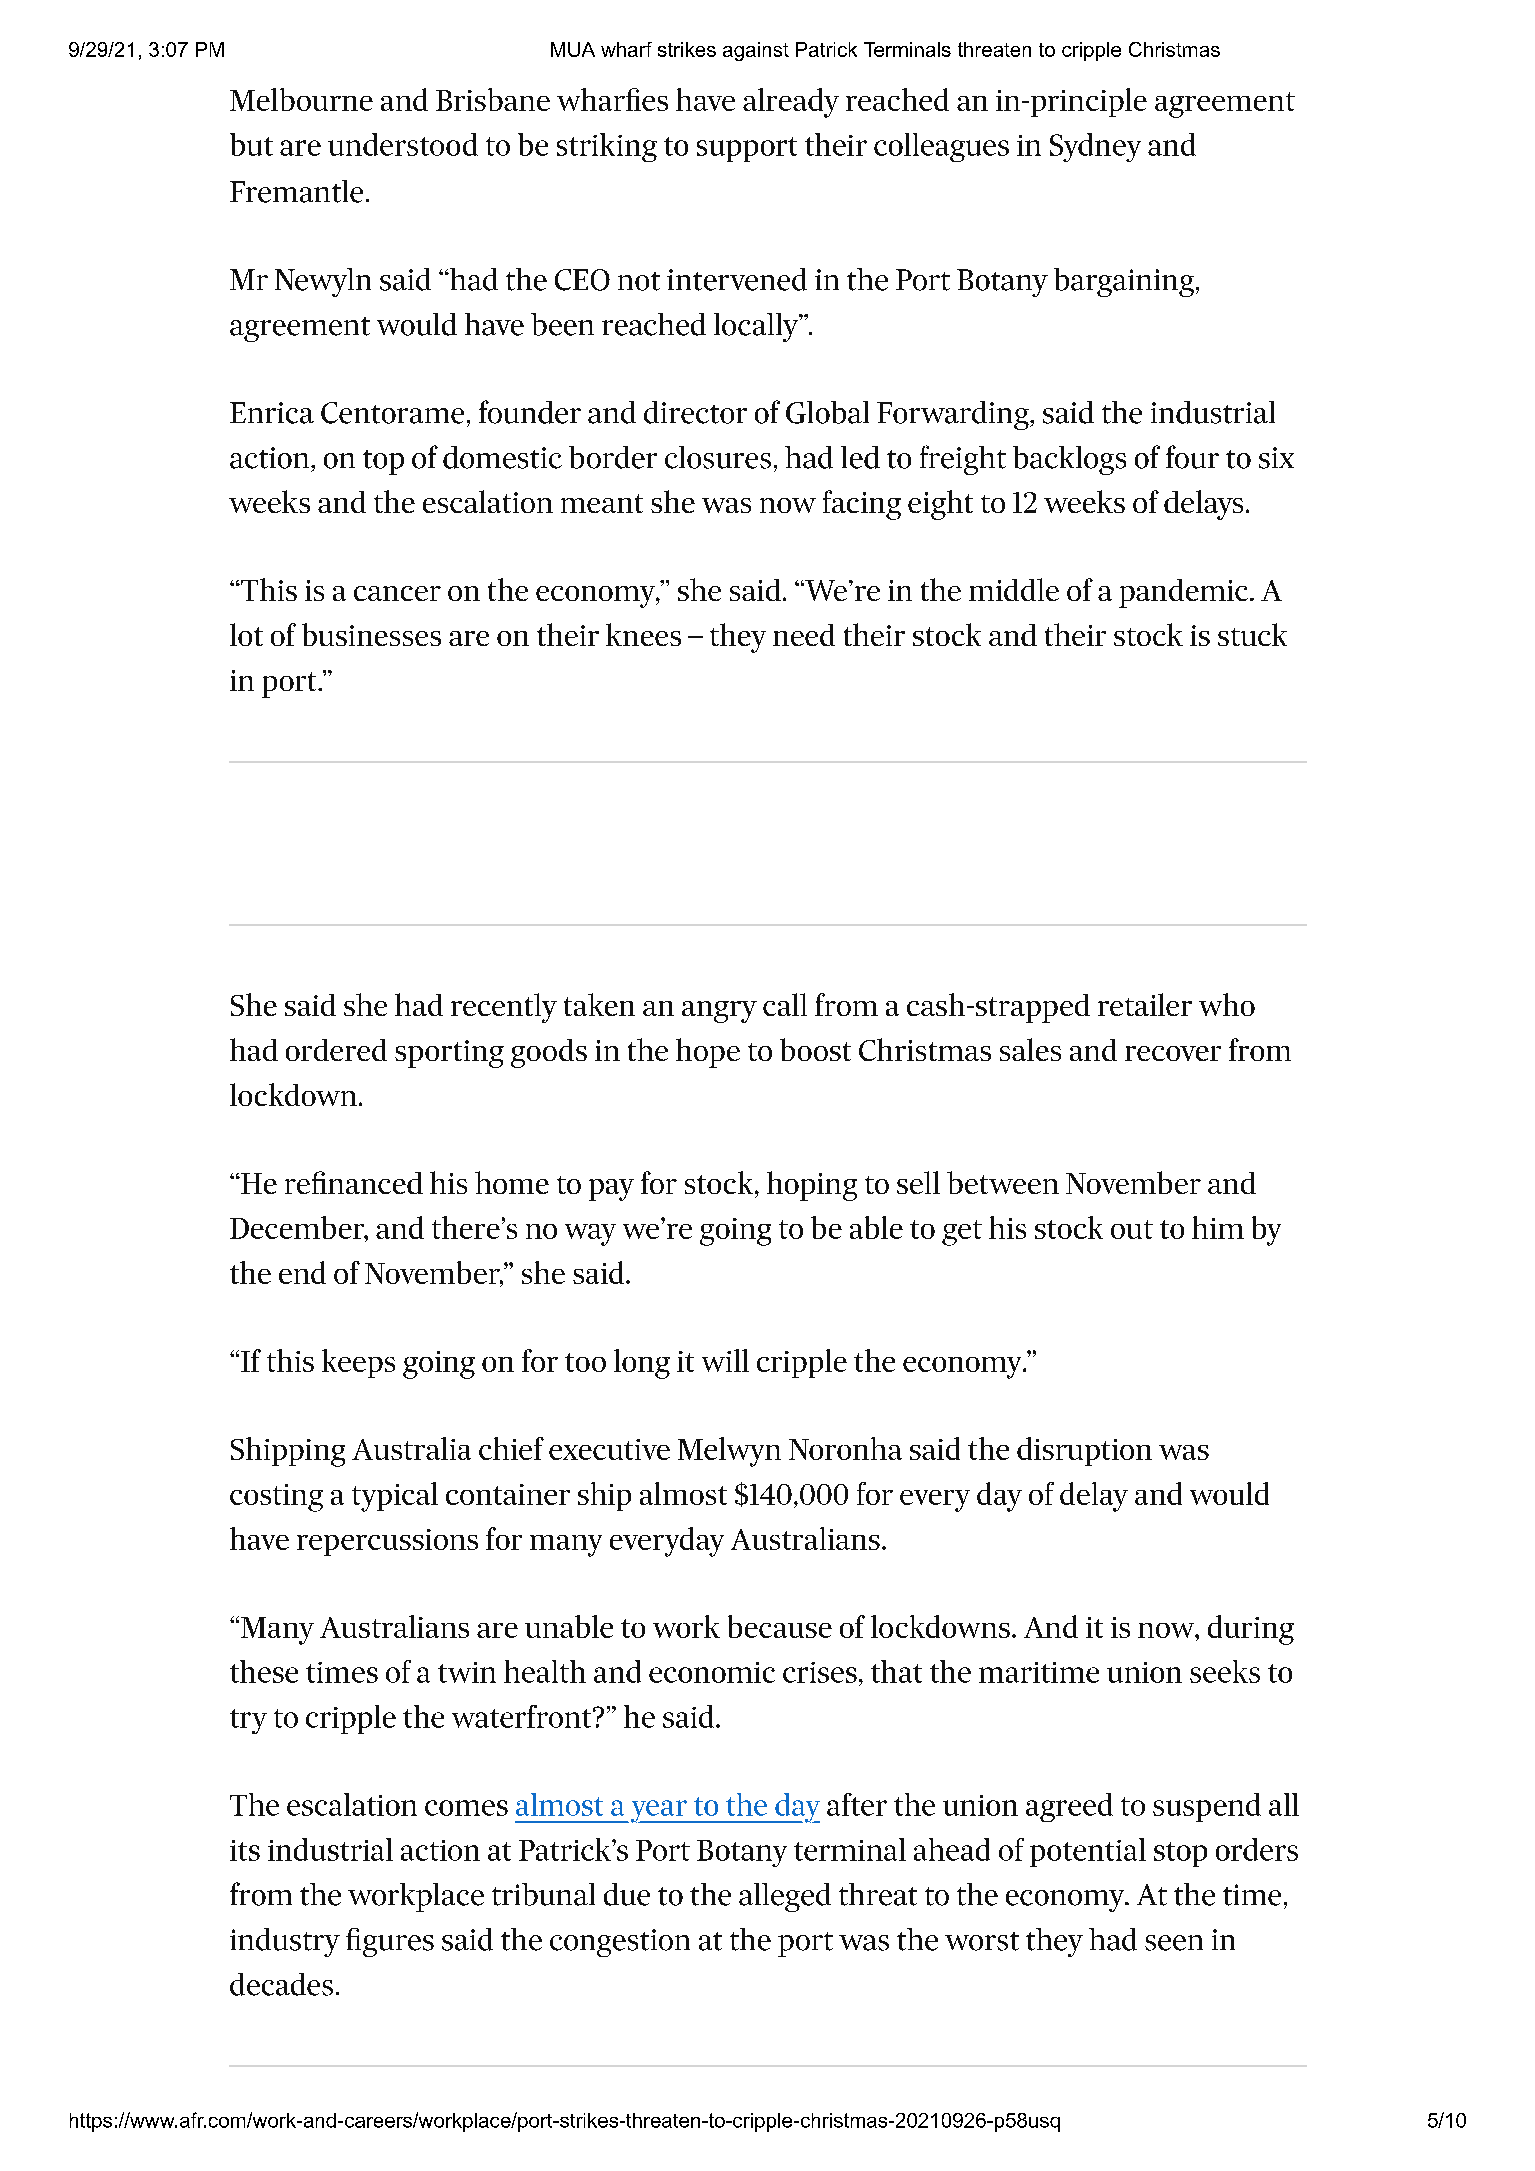 This page has height=2171, width=1535. I want to click on already, so click(791, 103).
